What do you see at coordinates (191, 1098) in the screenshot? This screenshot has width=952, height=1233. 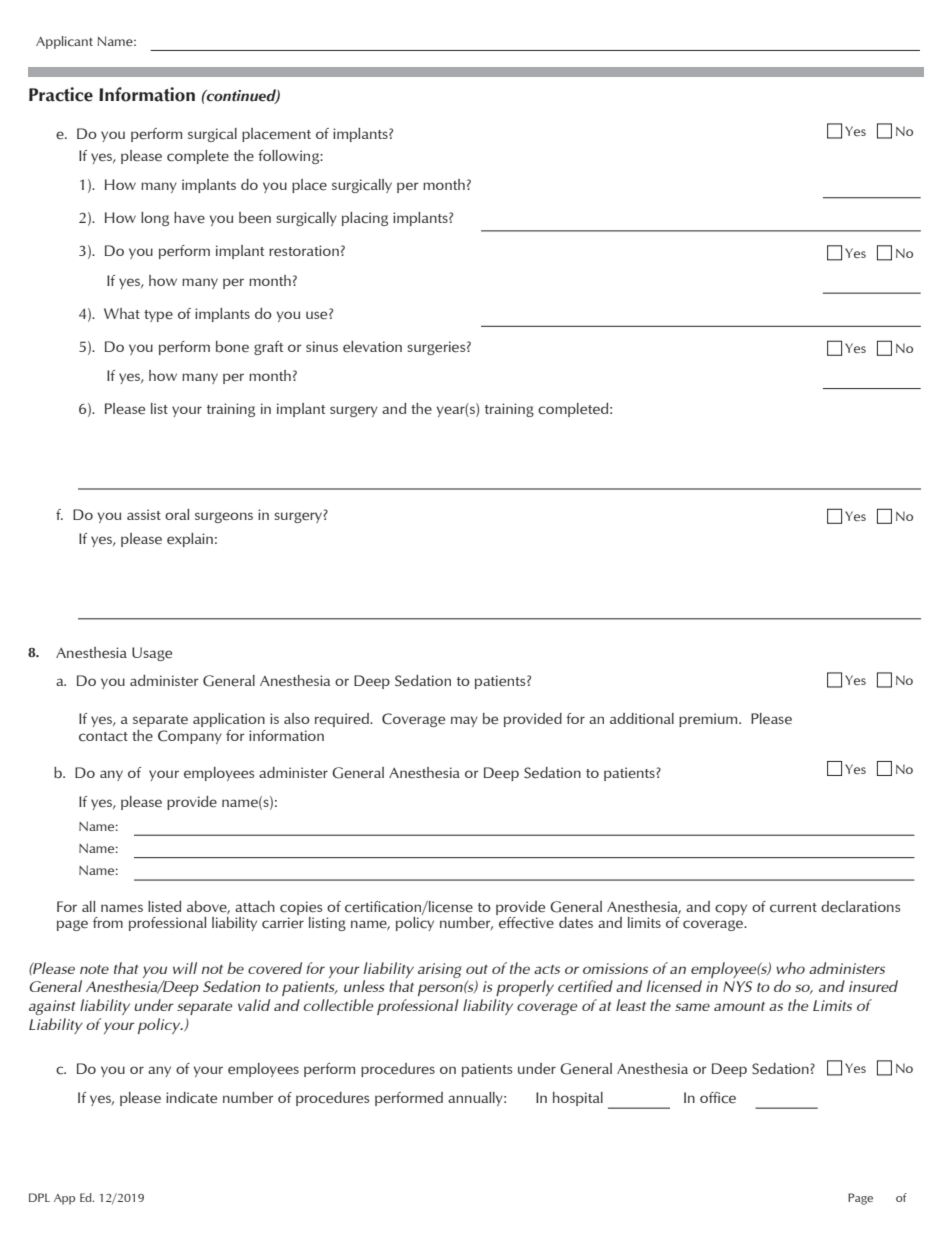 I see `indicate` at bounding box center [191, 1098].
